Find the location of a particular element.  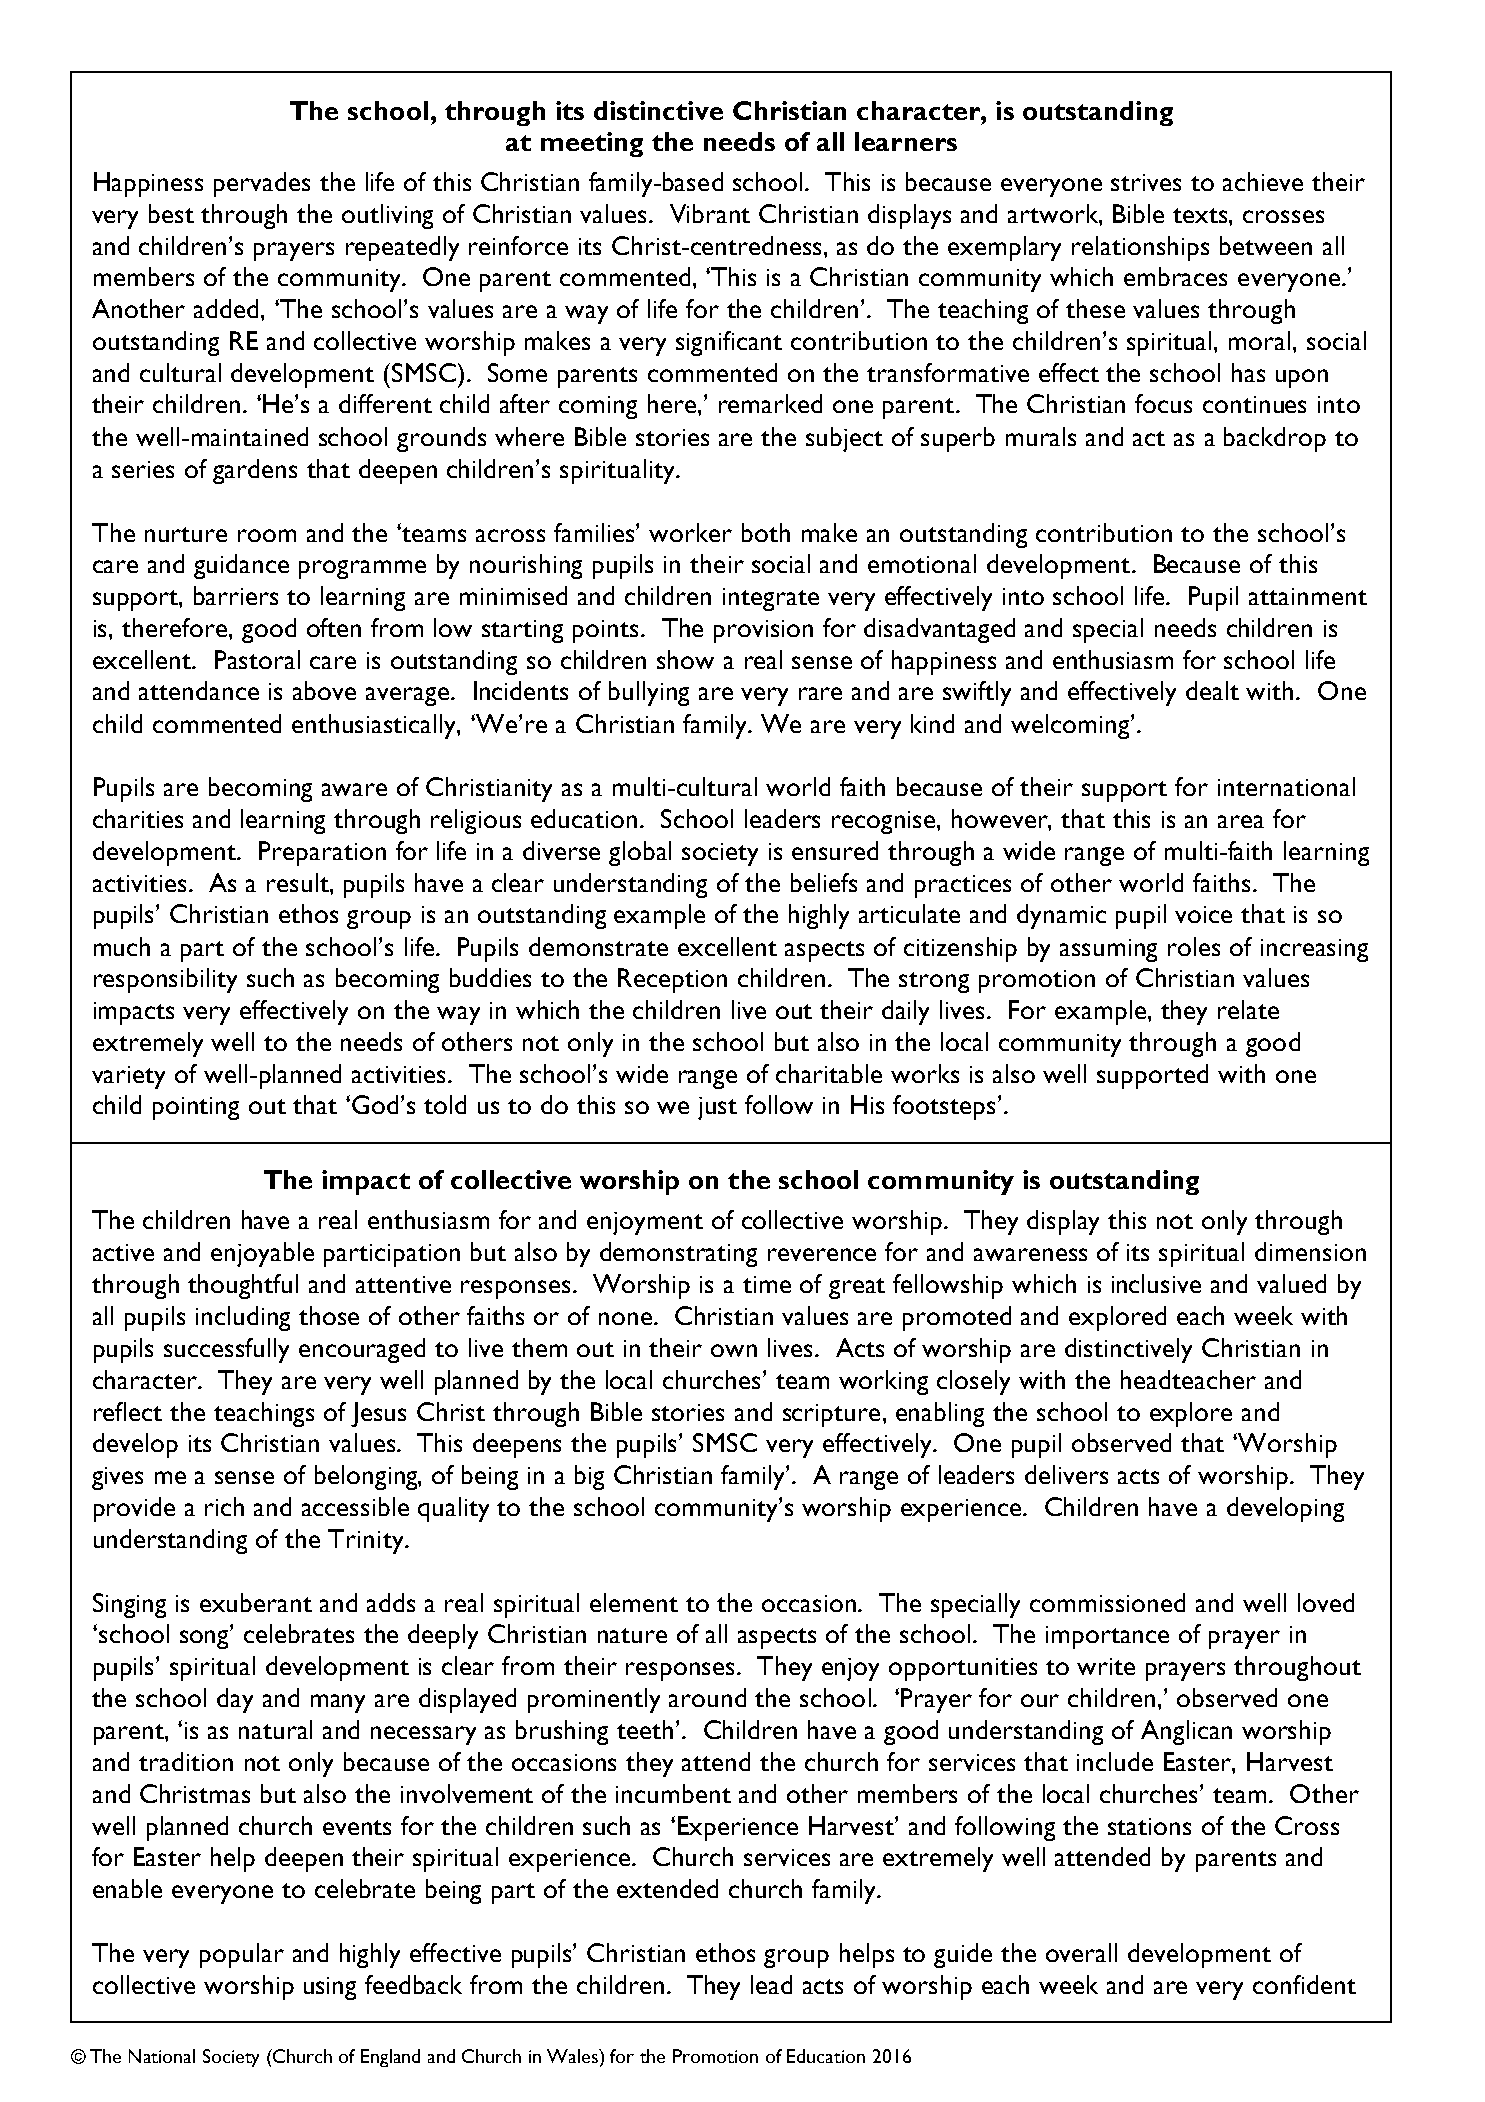

Vibrant is located at coordinates (710, 213).
